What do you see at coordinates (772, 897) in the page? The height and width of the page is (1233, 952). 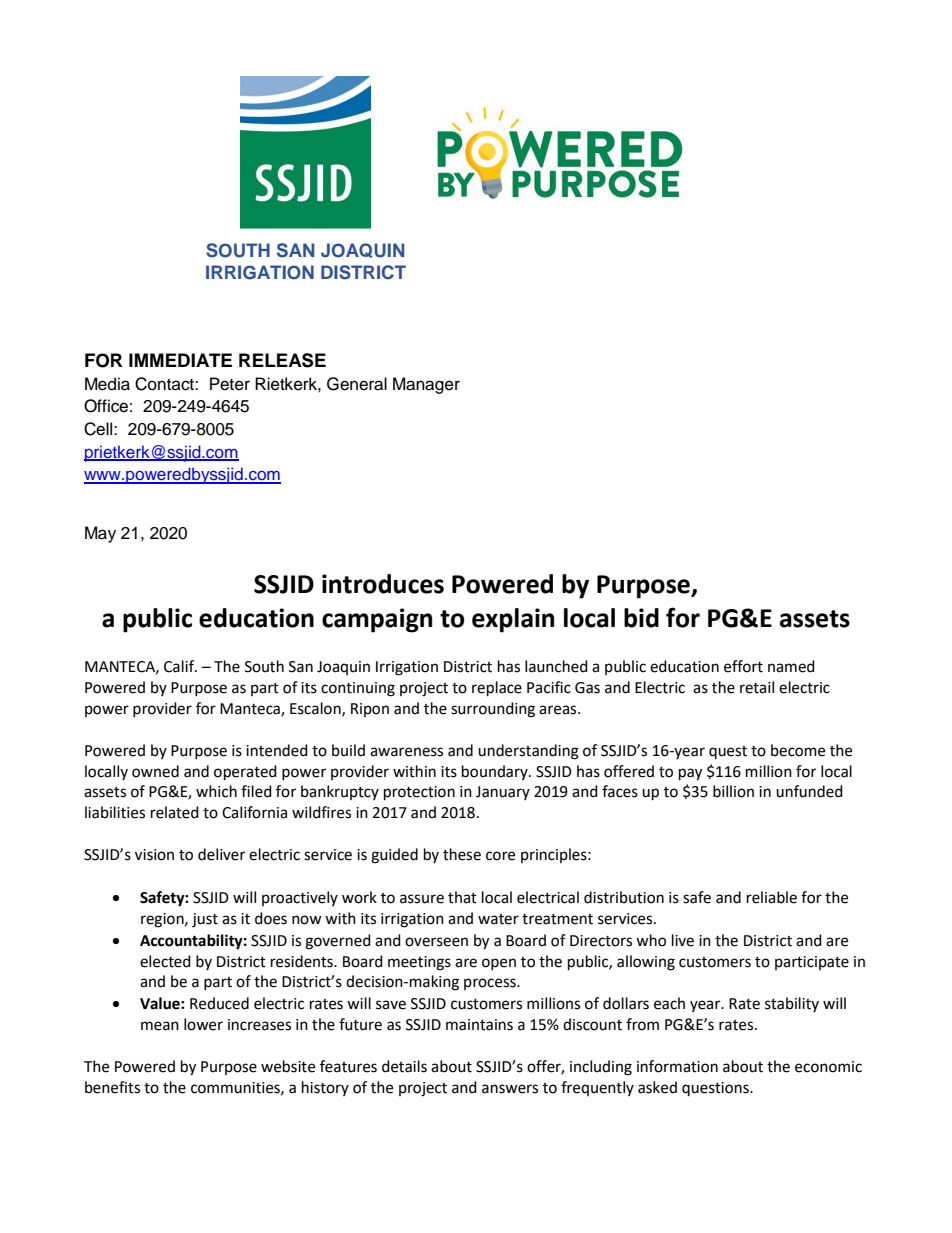 I see `reliable` at bounding box center [772, 897].
